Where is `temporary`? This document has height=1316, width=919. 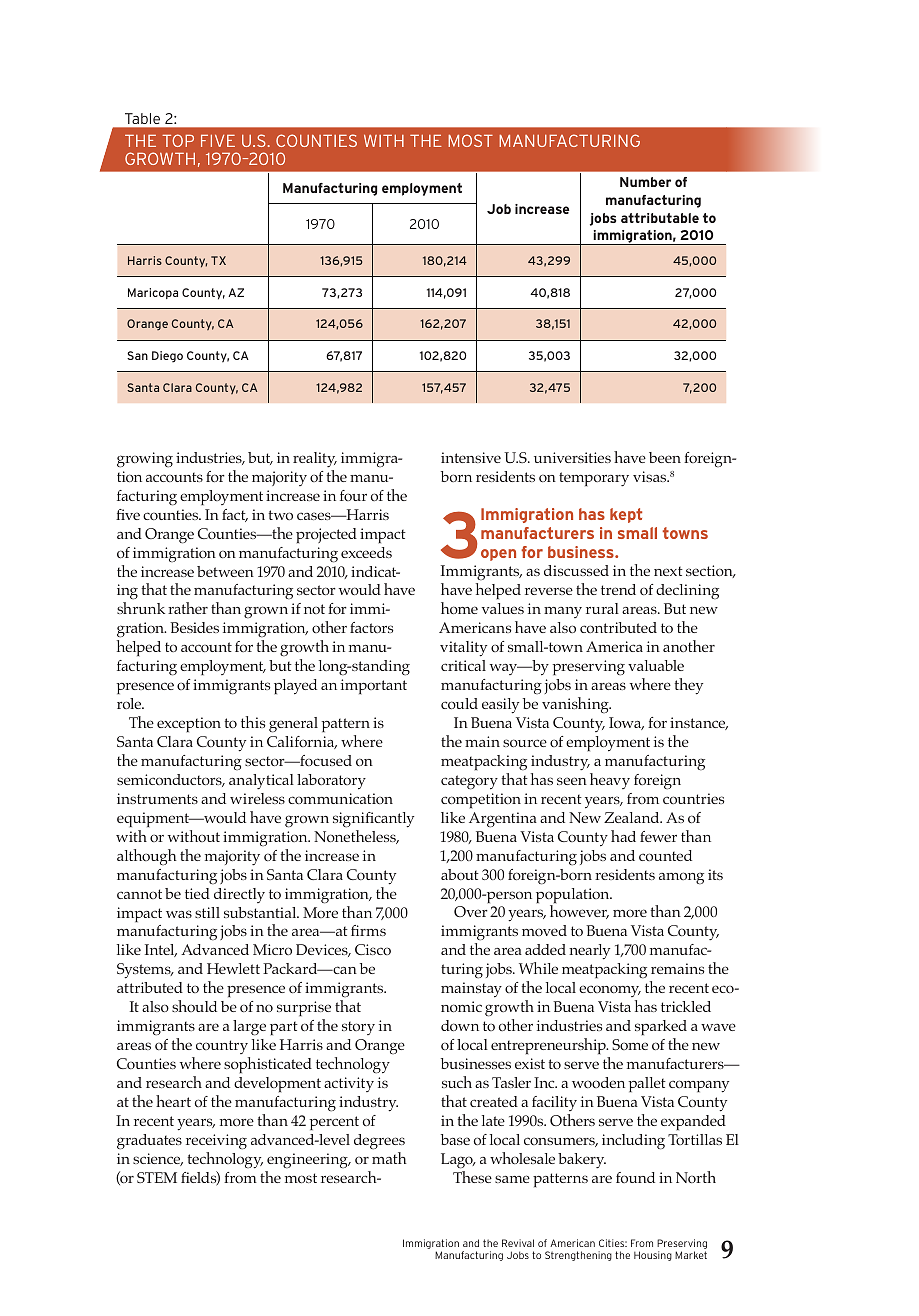 temporary is located at coordinates (594, 479).
